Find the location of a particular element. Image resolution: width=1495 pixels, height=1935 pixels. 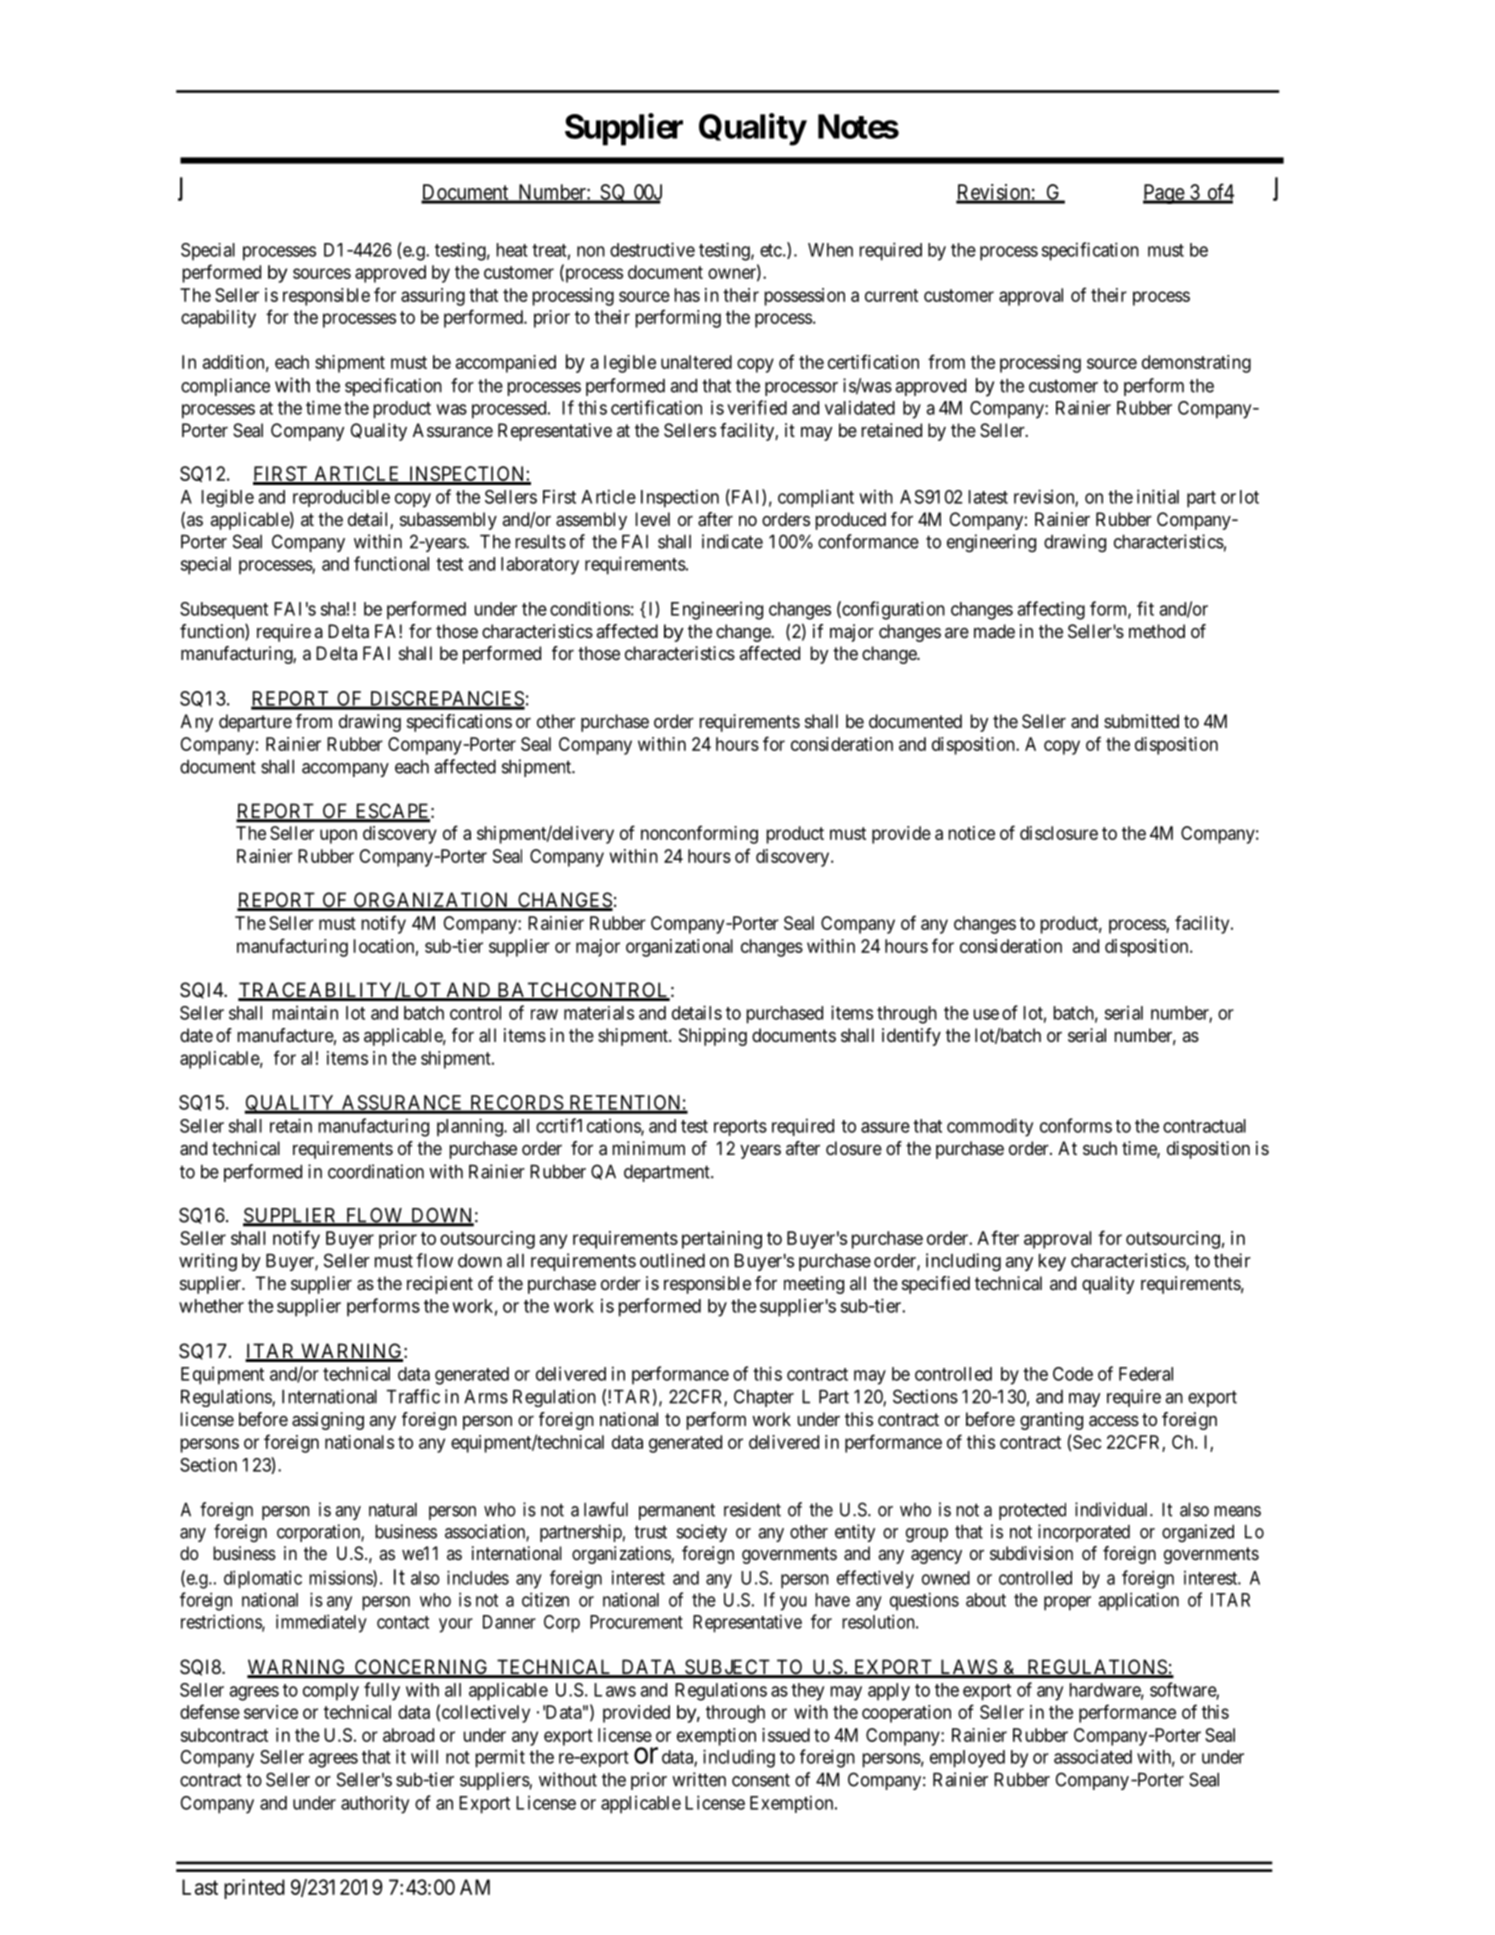

unaltered is located at coordinates (696, 362).
